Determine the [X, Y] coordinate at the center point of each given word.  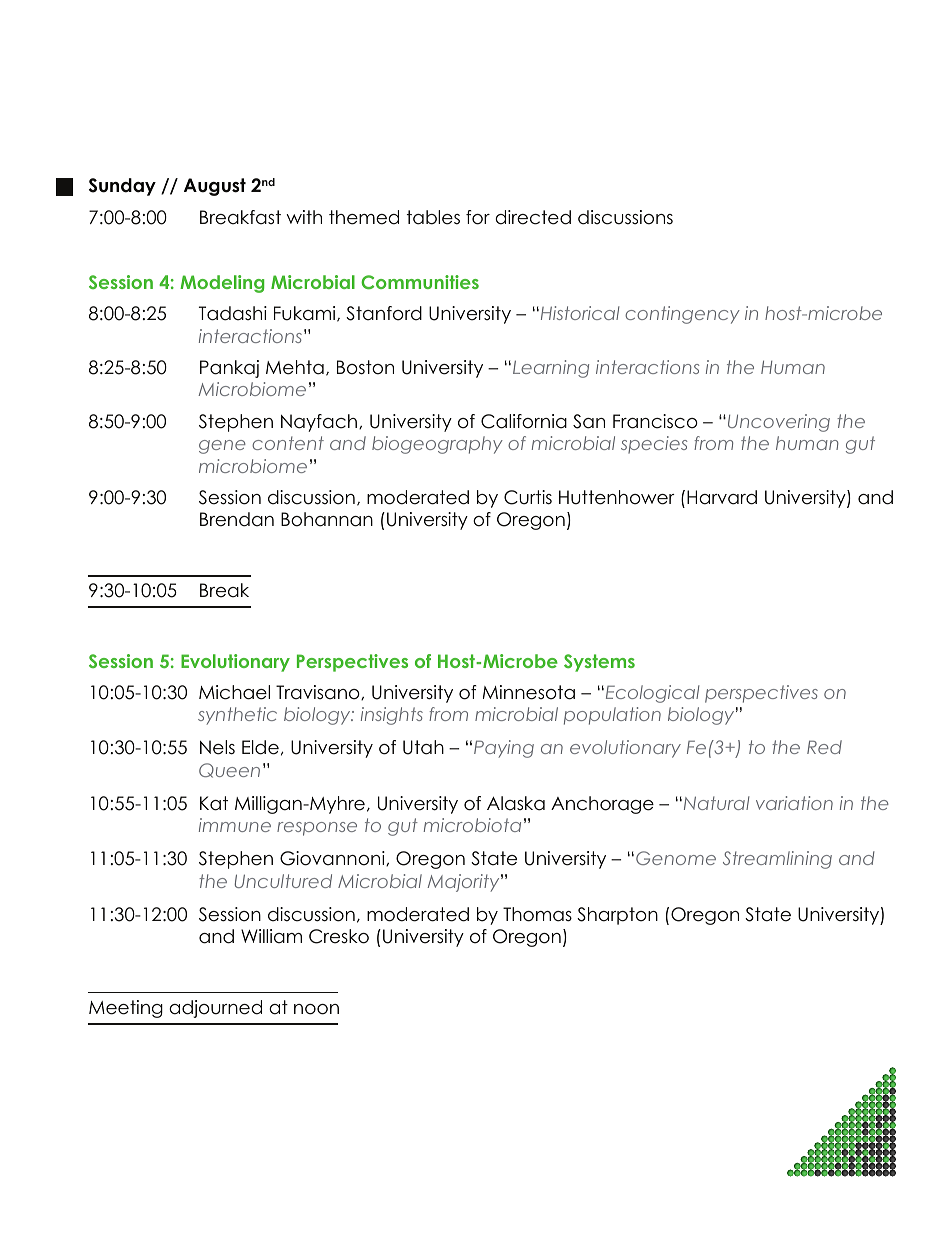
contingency [682, 315]
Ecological [651, 694]
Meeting [126, 1009]
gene [222, 447]
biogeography [437, 445]
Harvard [722, 497]
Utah [423, 747]
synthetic [237, 716]
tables [433, 217]
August [215, 187]
